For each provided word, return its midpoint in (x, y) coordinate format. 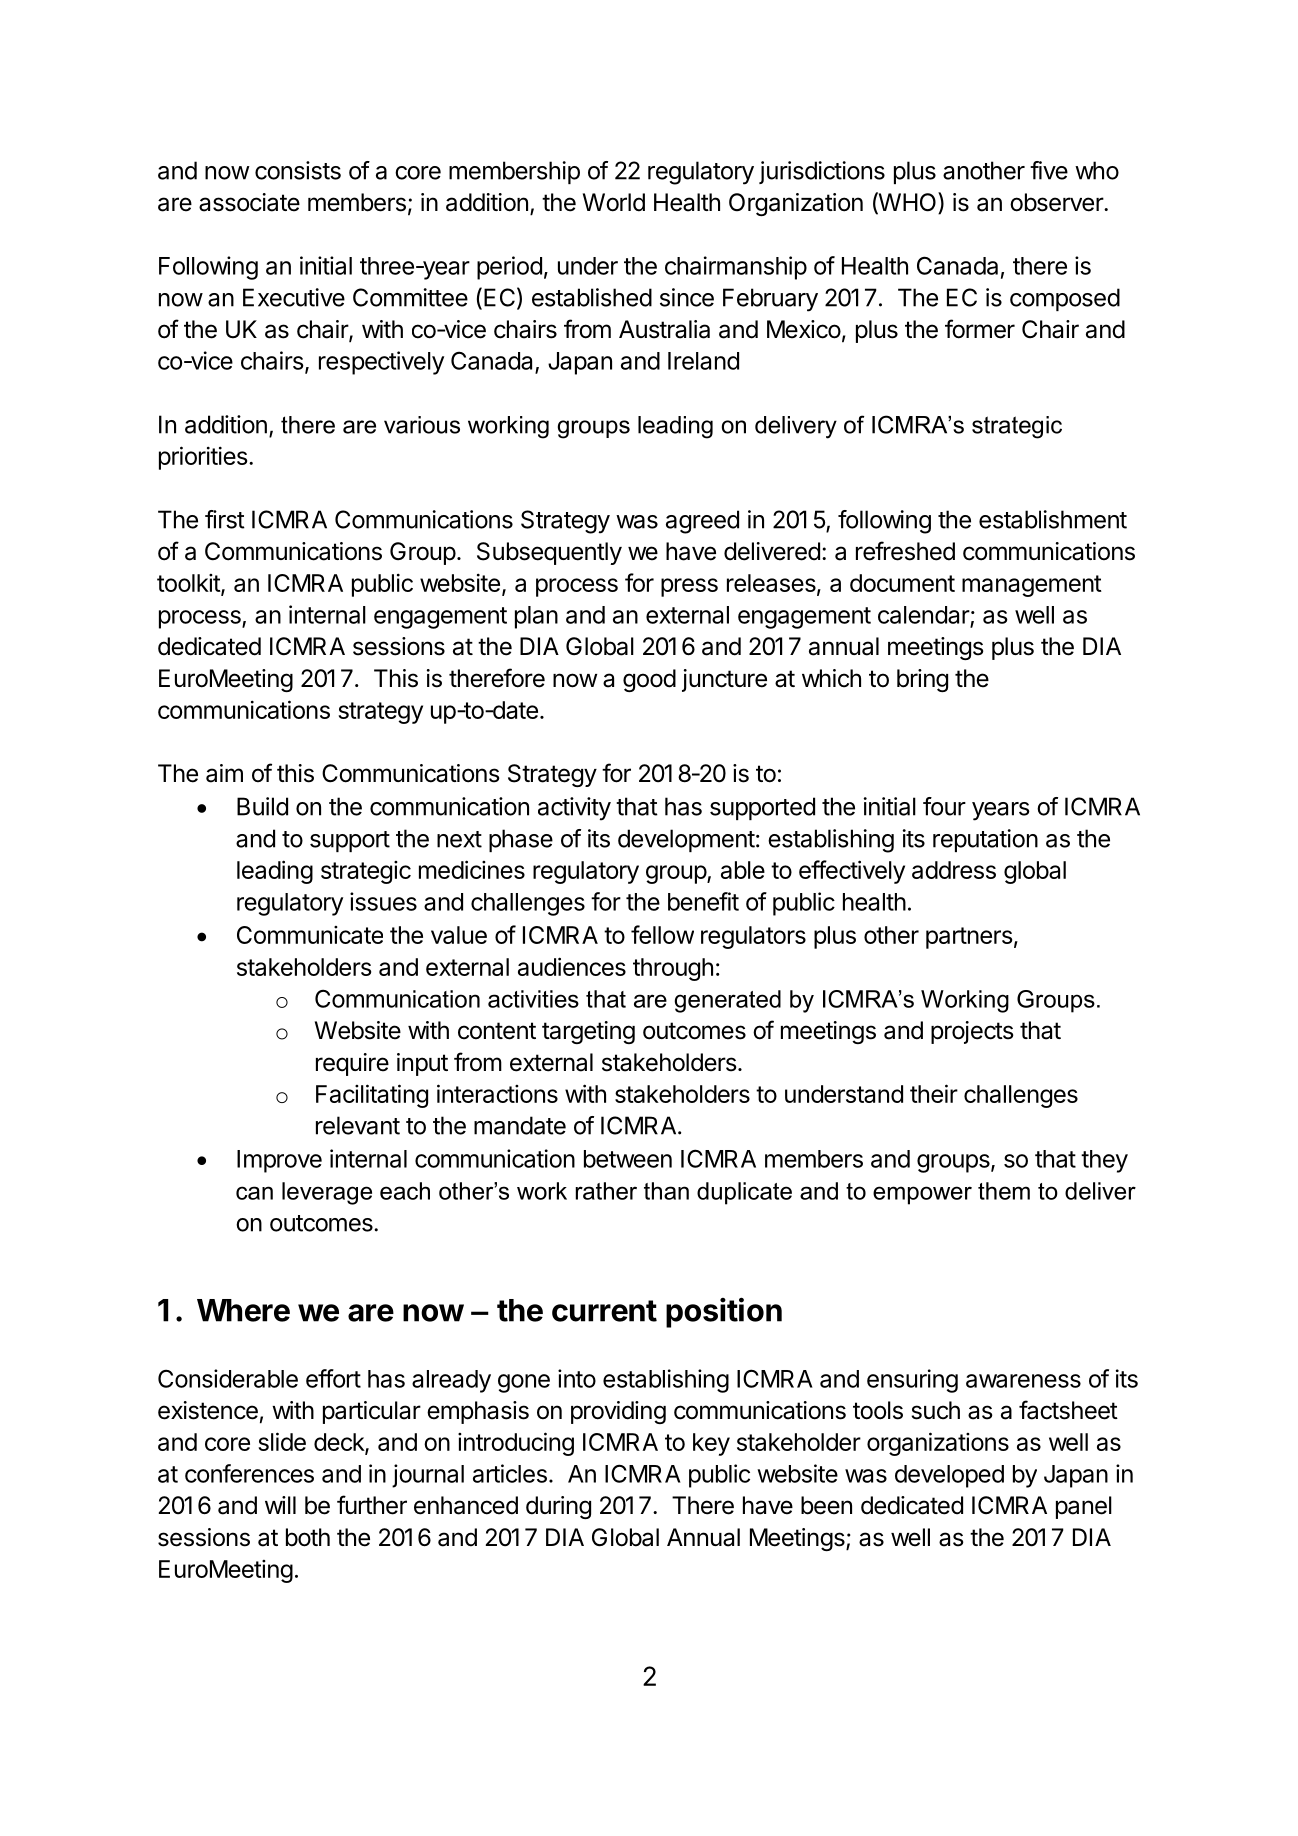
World (614, 202)
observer (1057, 202)
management (1032, 586)
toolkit (189, 584)
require (352, 1064)
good (649, 680)
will (280, 1505)
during (558, 1507)
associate (249, 202)
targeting (588, 1032)
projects (972, 1032)
